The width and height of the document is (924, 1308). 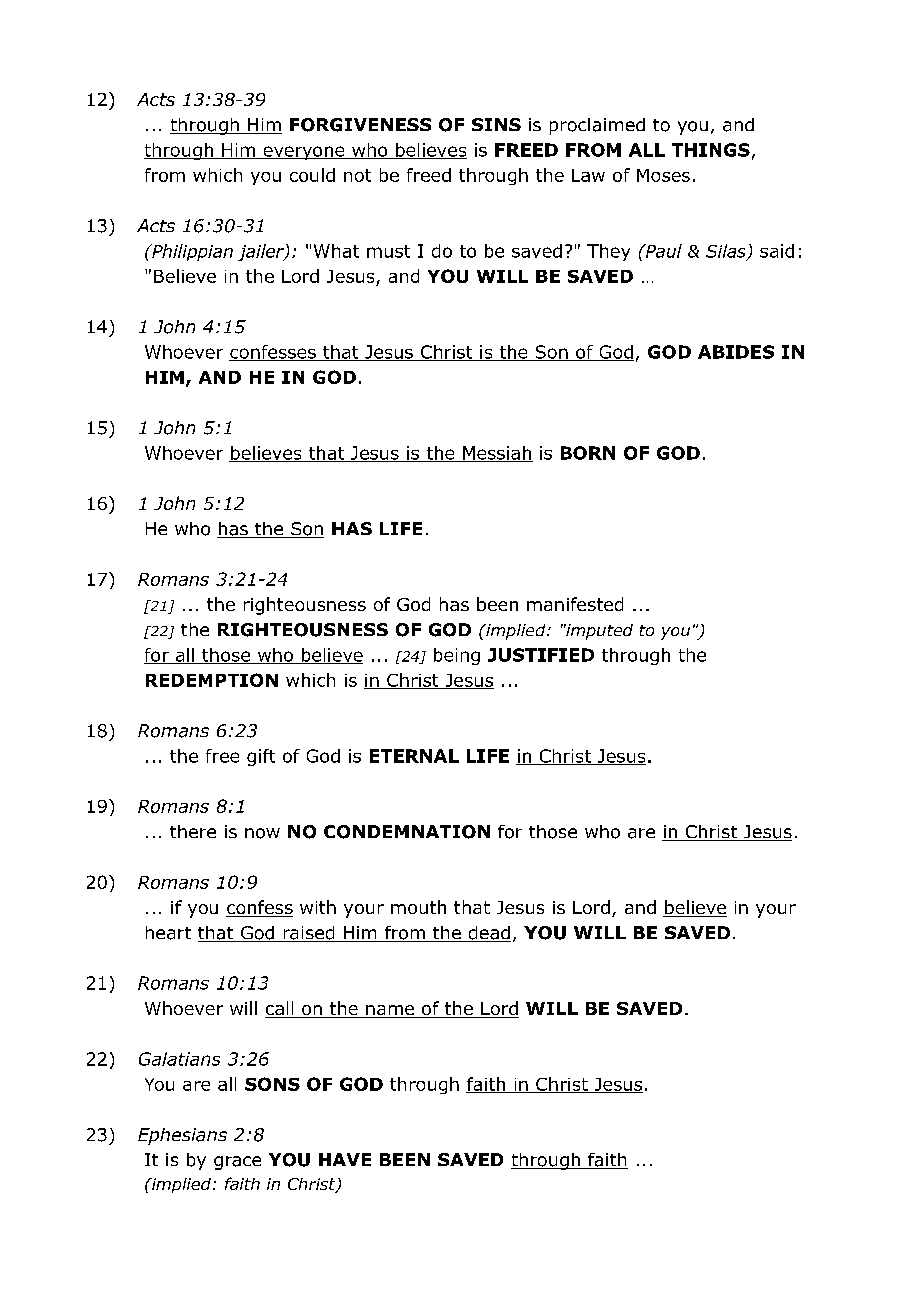 I want to click on BORN, so click(x=588, y=453).
